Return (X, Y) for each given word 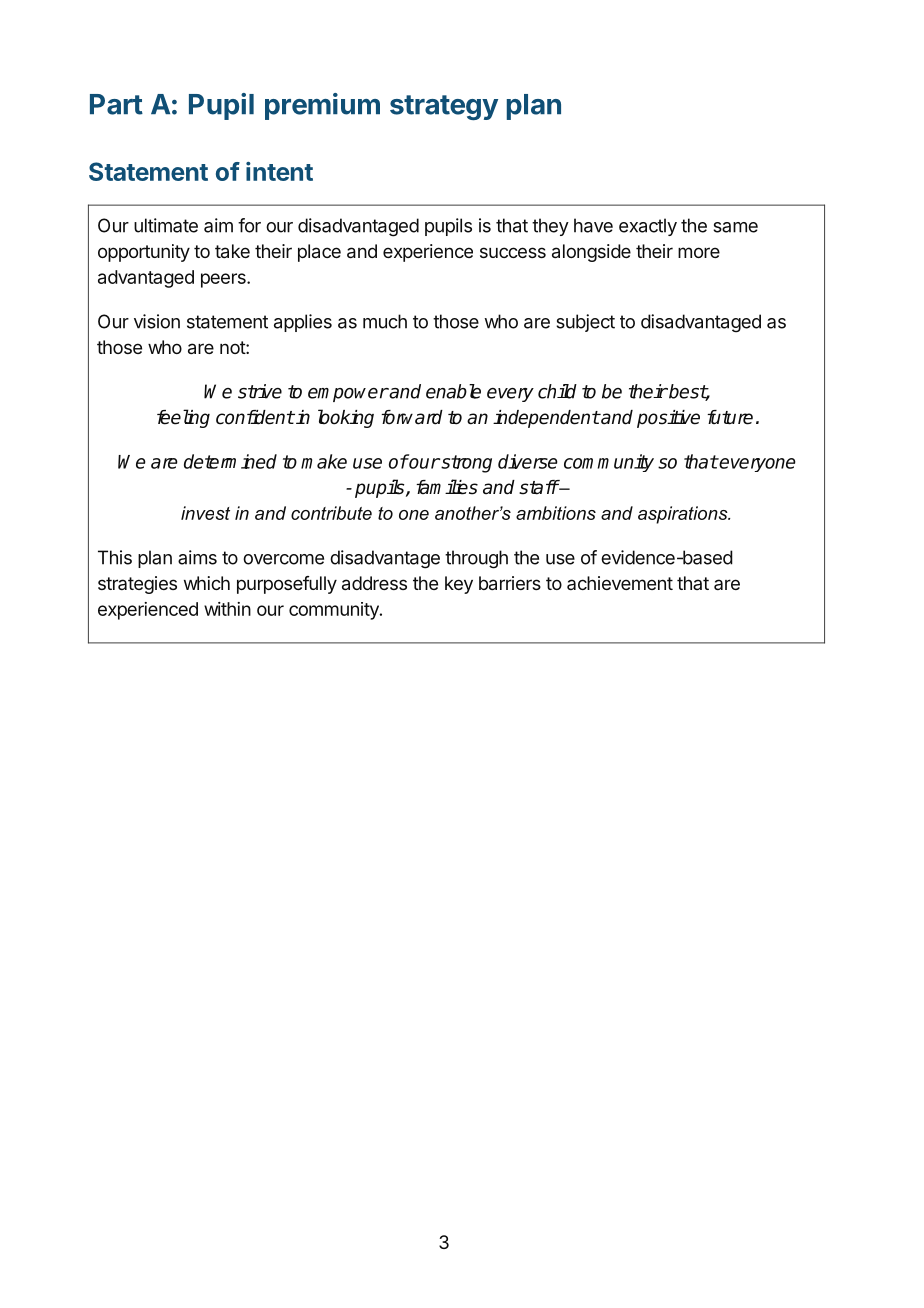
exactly (648, 227)
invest (205, 513)
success (513, 252)
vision (157, 321)
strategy (444, 107)
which (207, 583)
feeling (183, 418)
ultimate (166, 225)
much (385, 321)
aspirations (684, 515)
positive (668, 419)
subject (585, 323)
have (593, 225)
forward (412, 417)
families (447, 487)
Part (116, 104)
